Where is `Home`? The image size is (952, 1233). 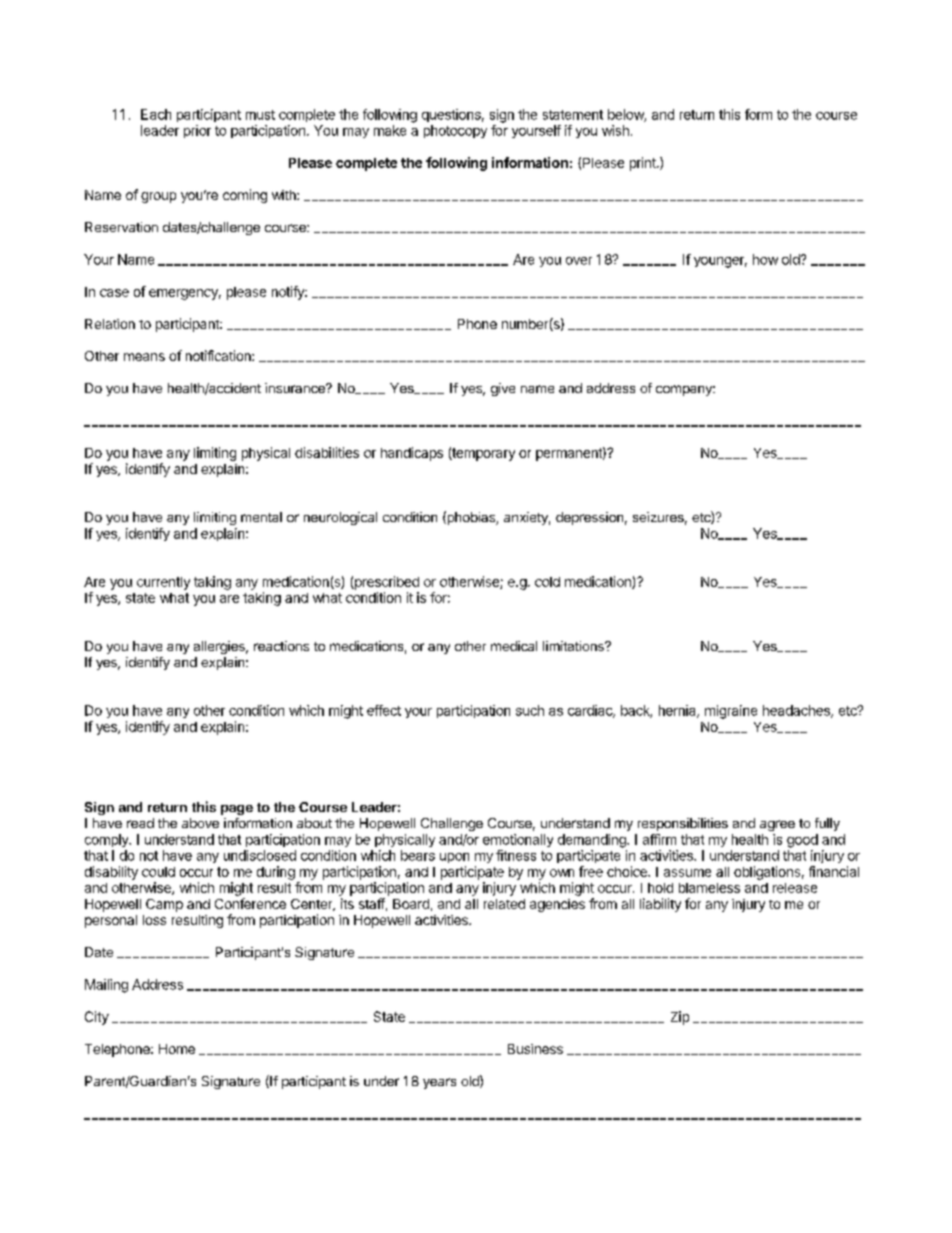
Home is located at coordinates (177, 1049).
